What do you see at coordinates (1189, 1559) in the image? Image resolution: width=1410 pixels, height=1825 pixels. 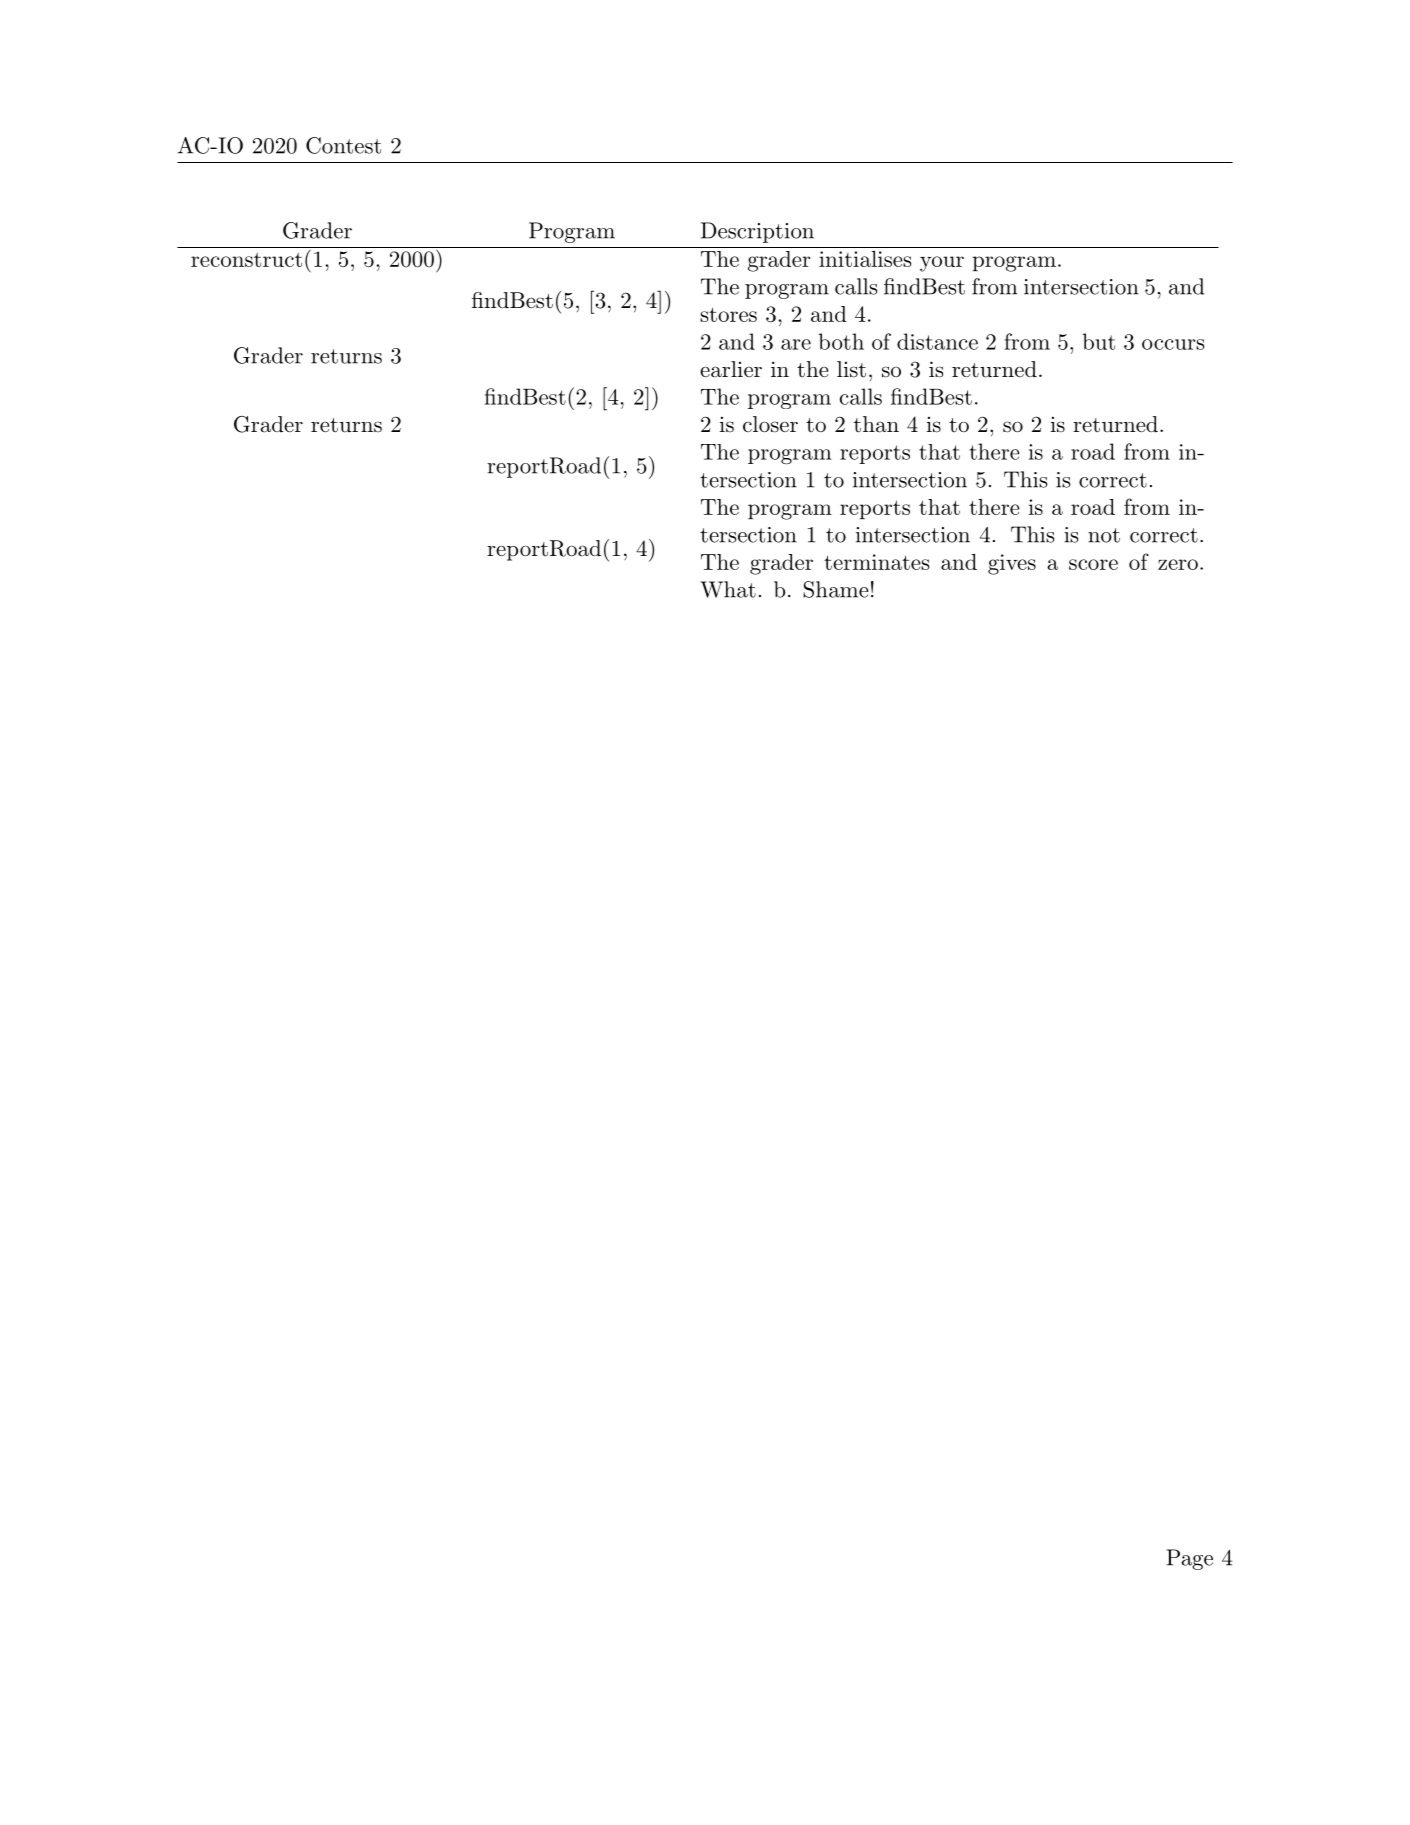 I see `Page` at bounding box center [1189, 1559].
